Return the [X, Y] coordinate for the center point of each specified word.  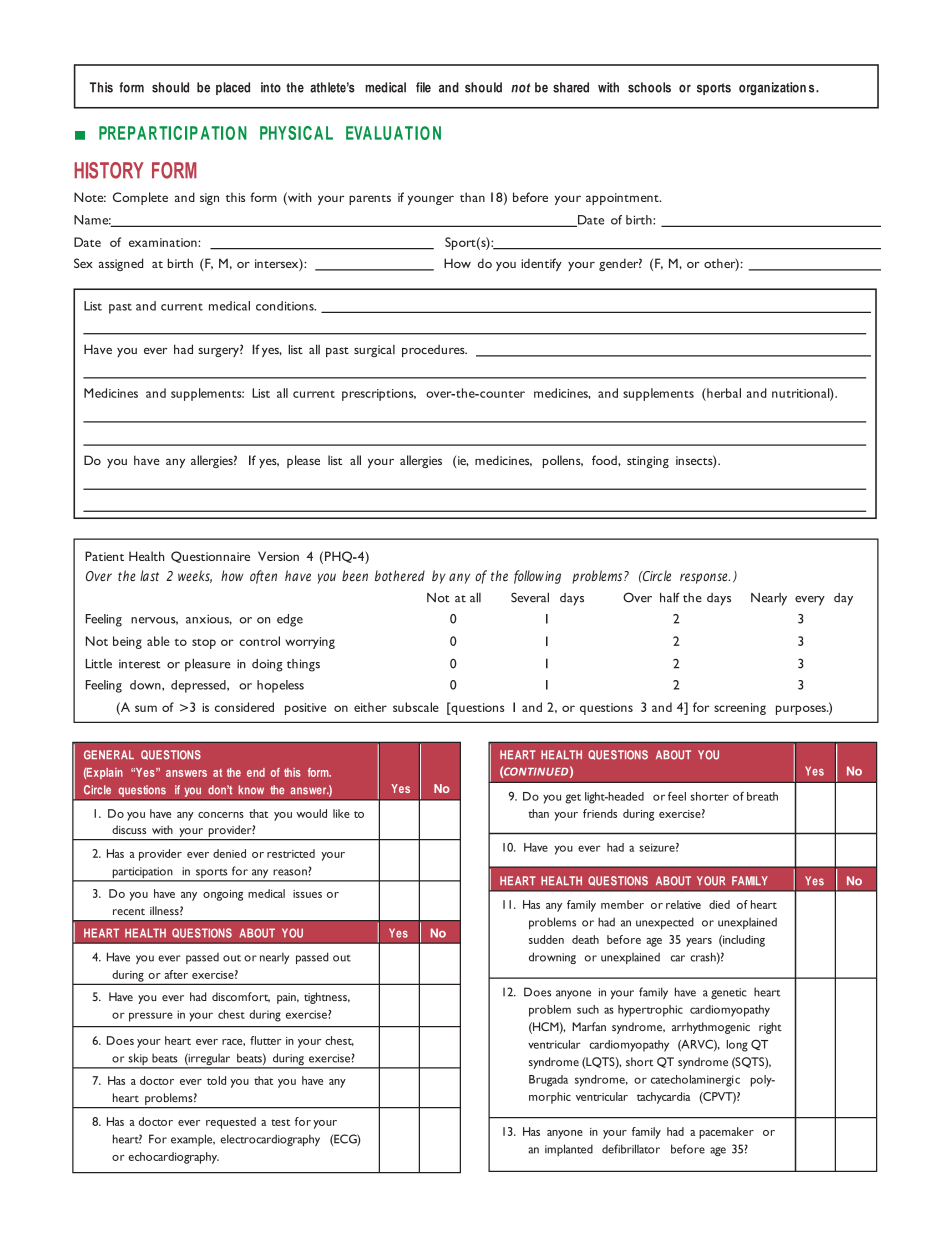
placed [233, 88]
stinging [648, 462]
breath [762, 796]
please [303, 461]
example [193, 1140]
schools [649, 87]
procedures [434, 351]
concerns [221, 815]
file [423, 87]
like [341, 813]
